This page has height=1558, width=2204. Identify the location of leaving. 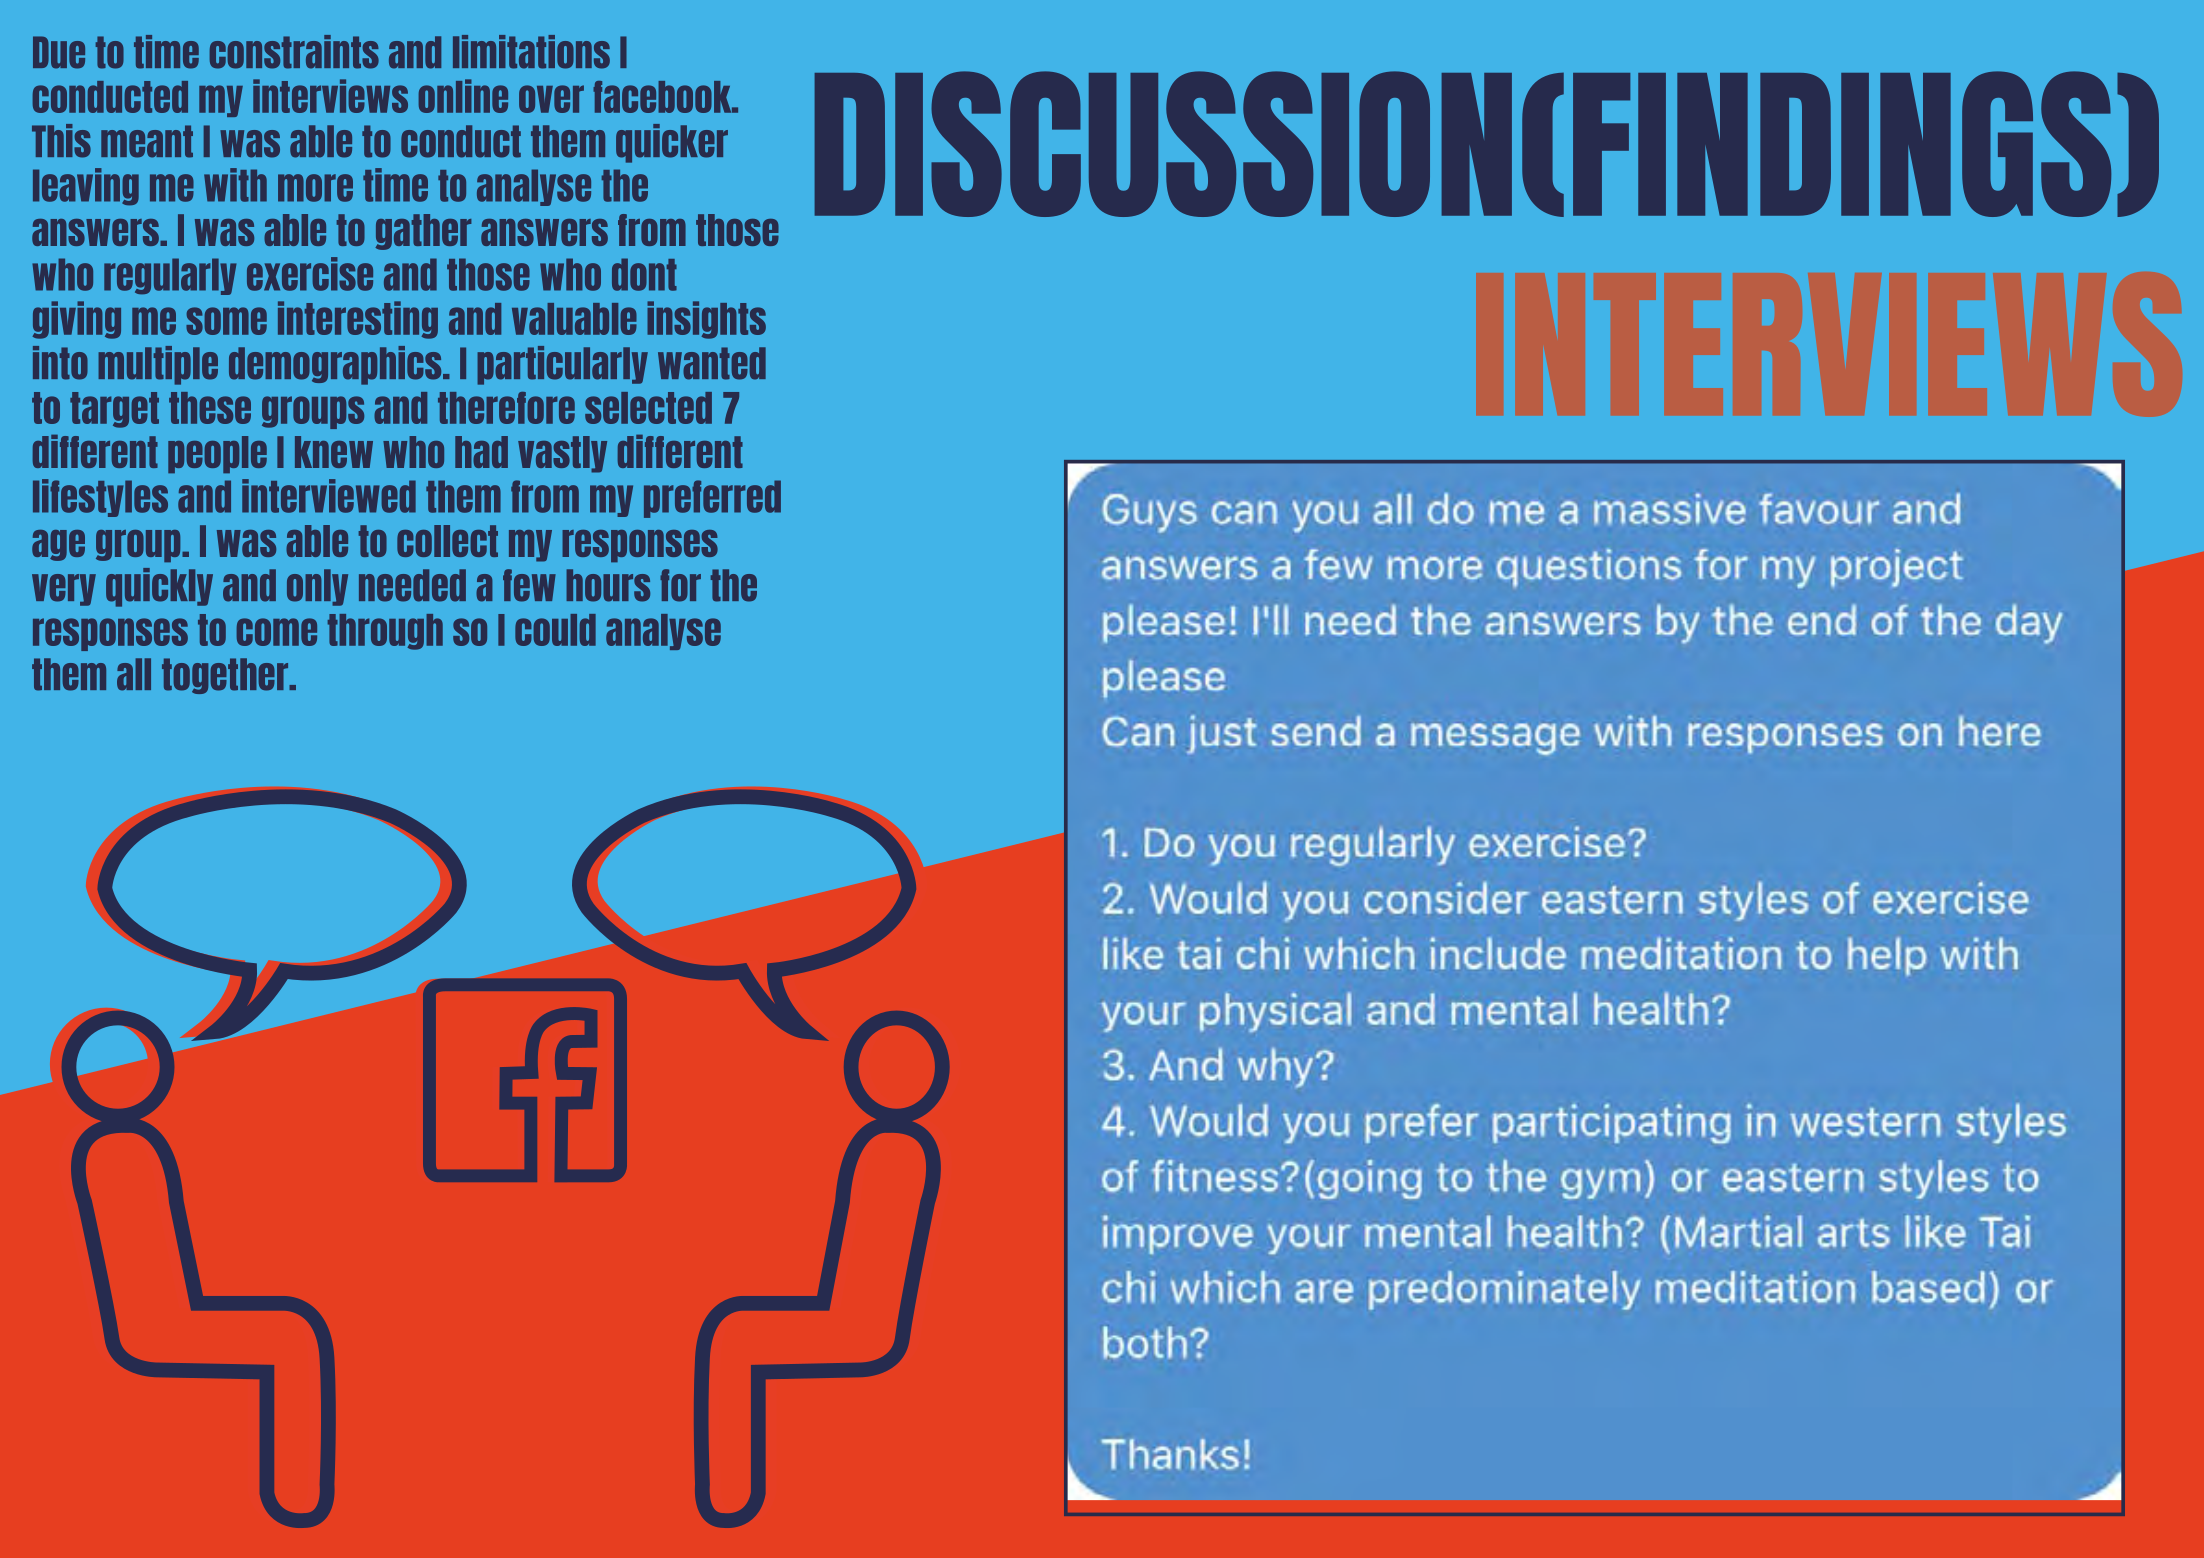
(86, 186).
